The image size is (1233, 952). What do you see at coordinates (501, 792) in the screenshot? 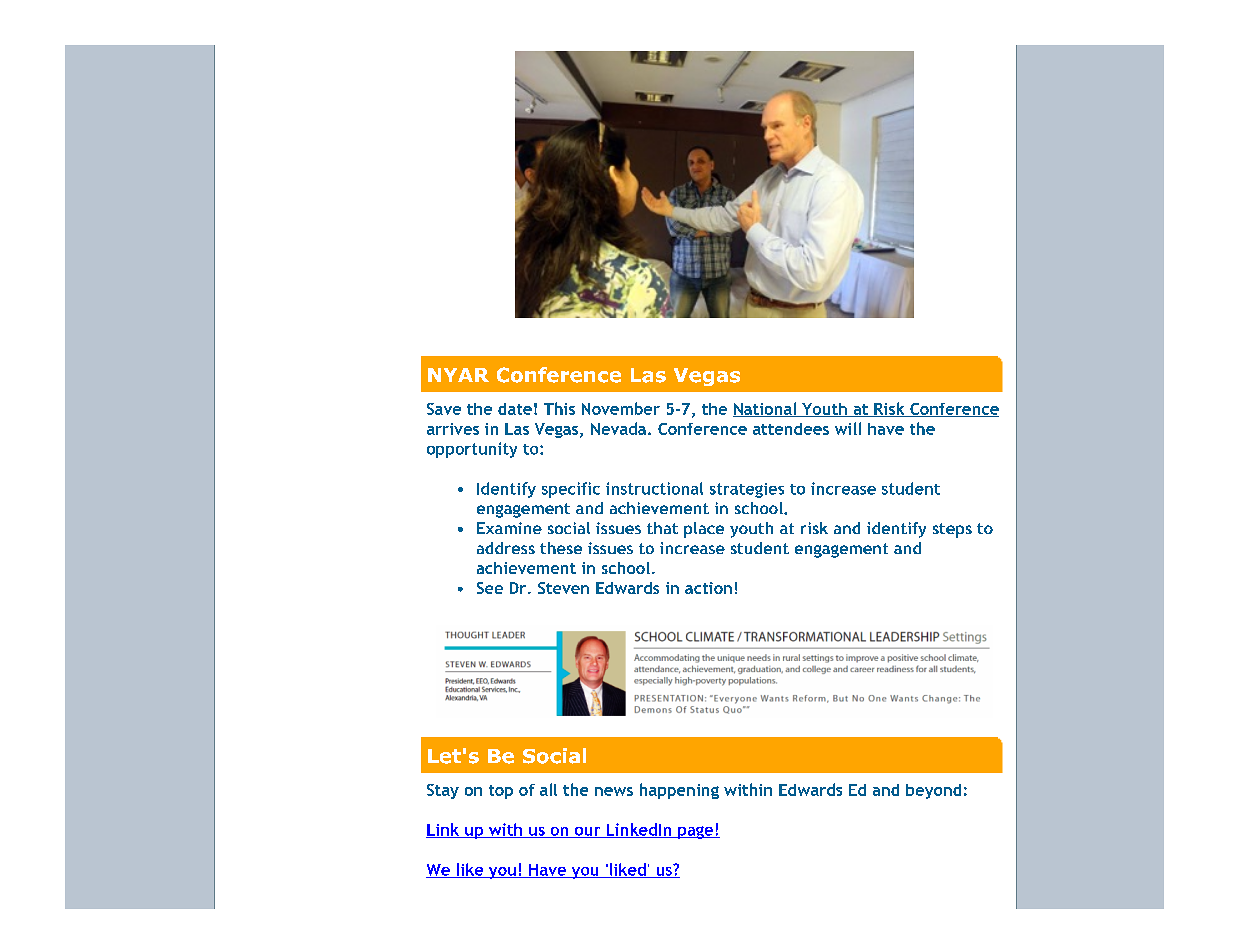
I see `top` at bounding box center [501, 792].
